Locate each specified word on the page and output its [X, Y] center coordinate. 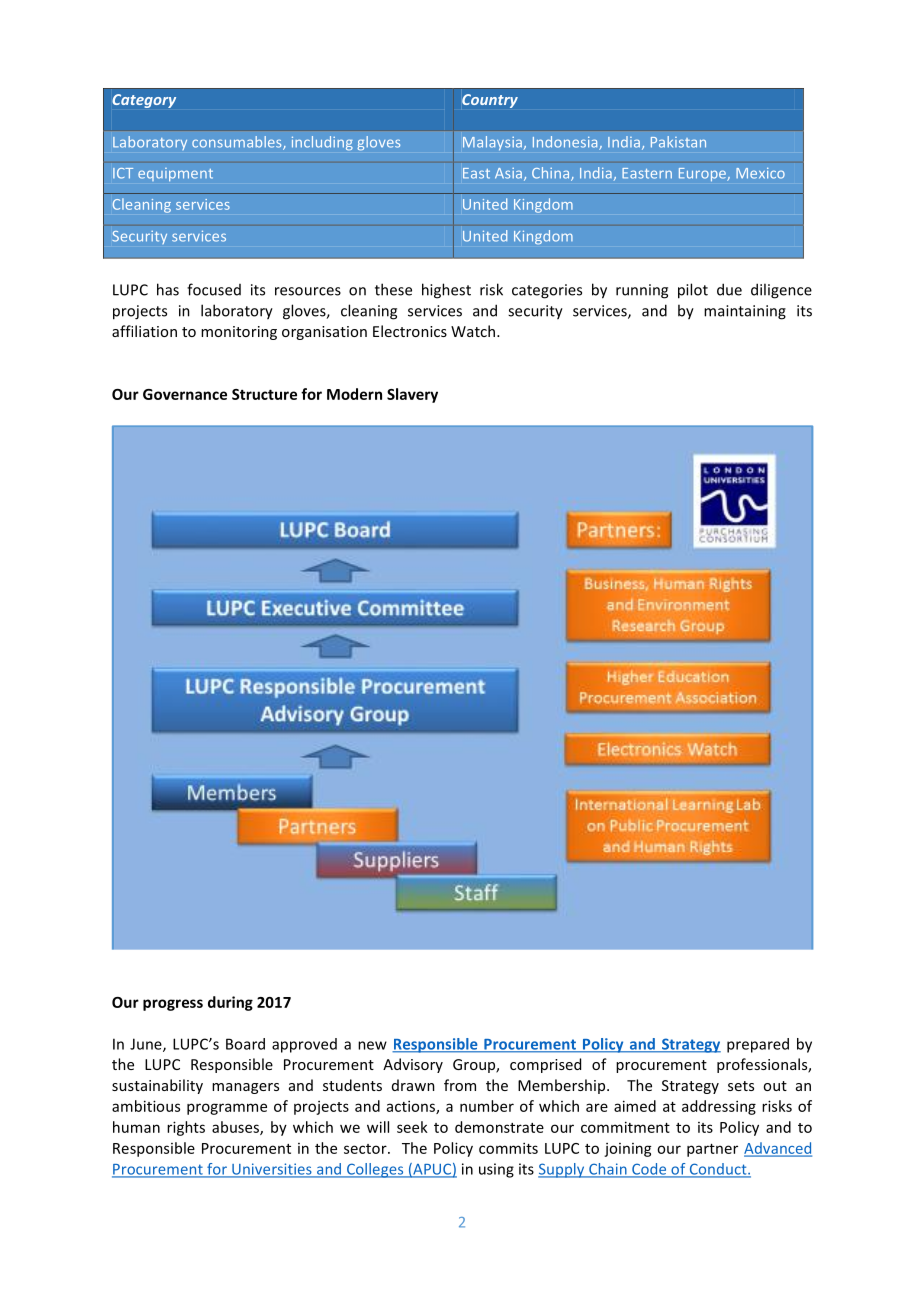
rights [186, 1128]
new [372, 1045]
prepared [758, 1045]
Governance [185, 394]
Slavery [412, 395]
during [230, 1003]
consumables [238, 143]
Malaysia [492, 143]
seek [412, 1127]
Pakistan [678, 142]
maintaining [745, 312]
